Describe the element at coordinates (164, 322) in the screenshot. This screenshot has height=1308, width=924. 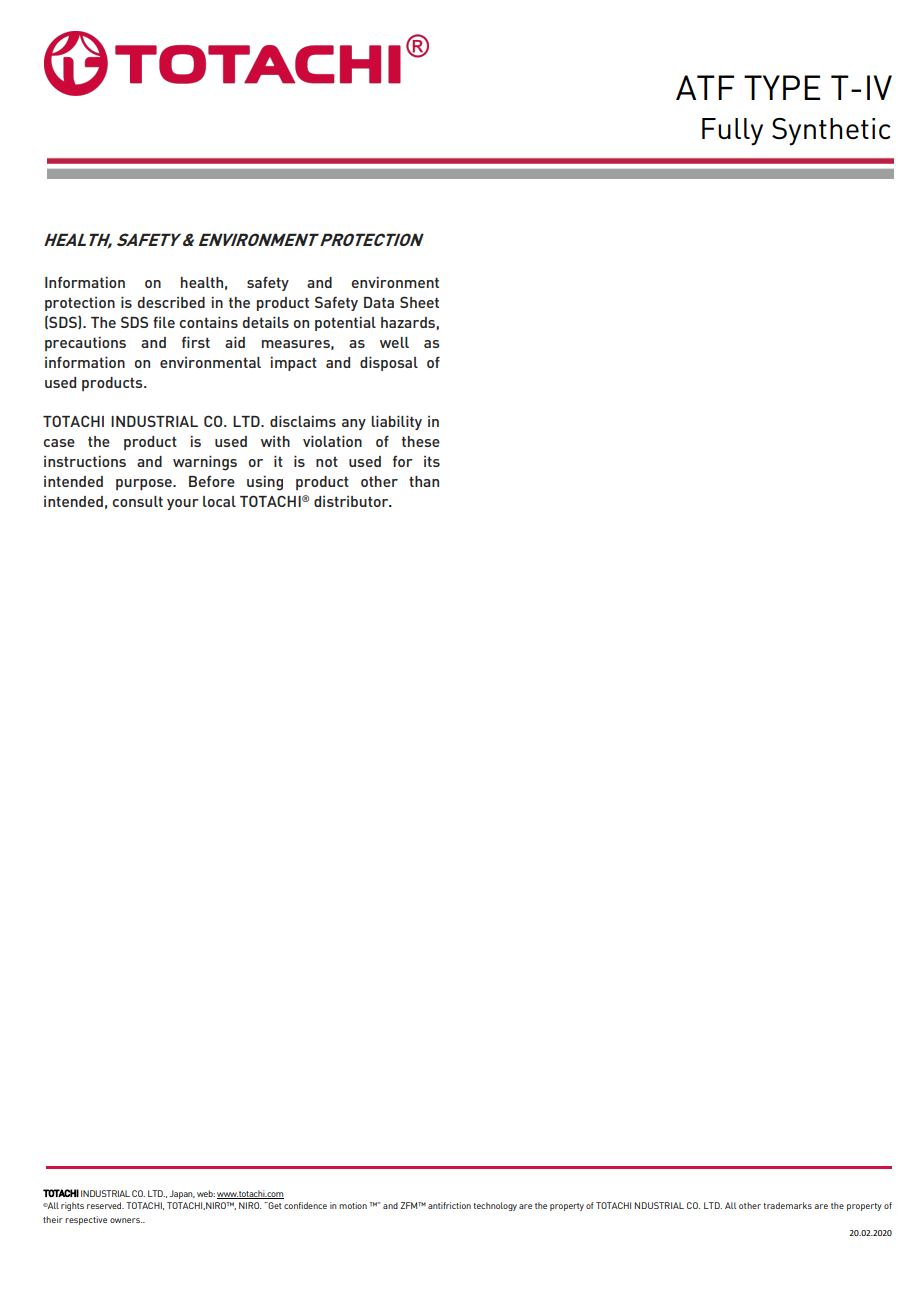
I see `file` at that location.
